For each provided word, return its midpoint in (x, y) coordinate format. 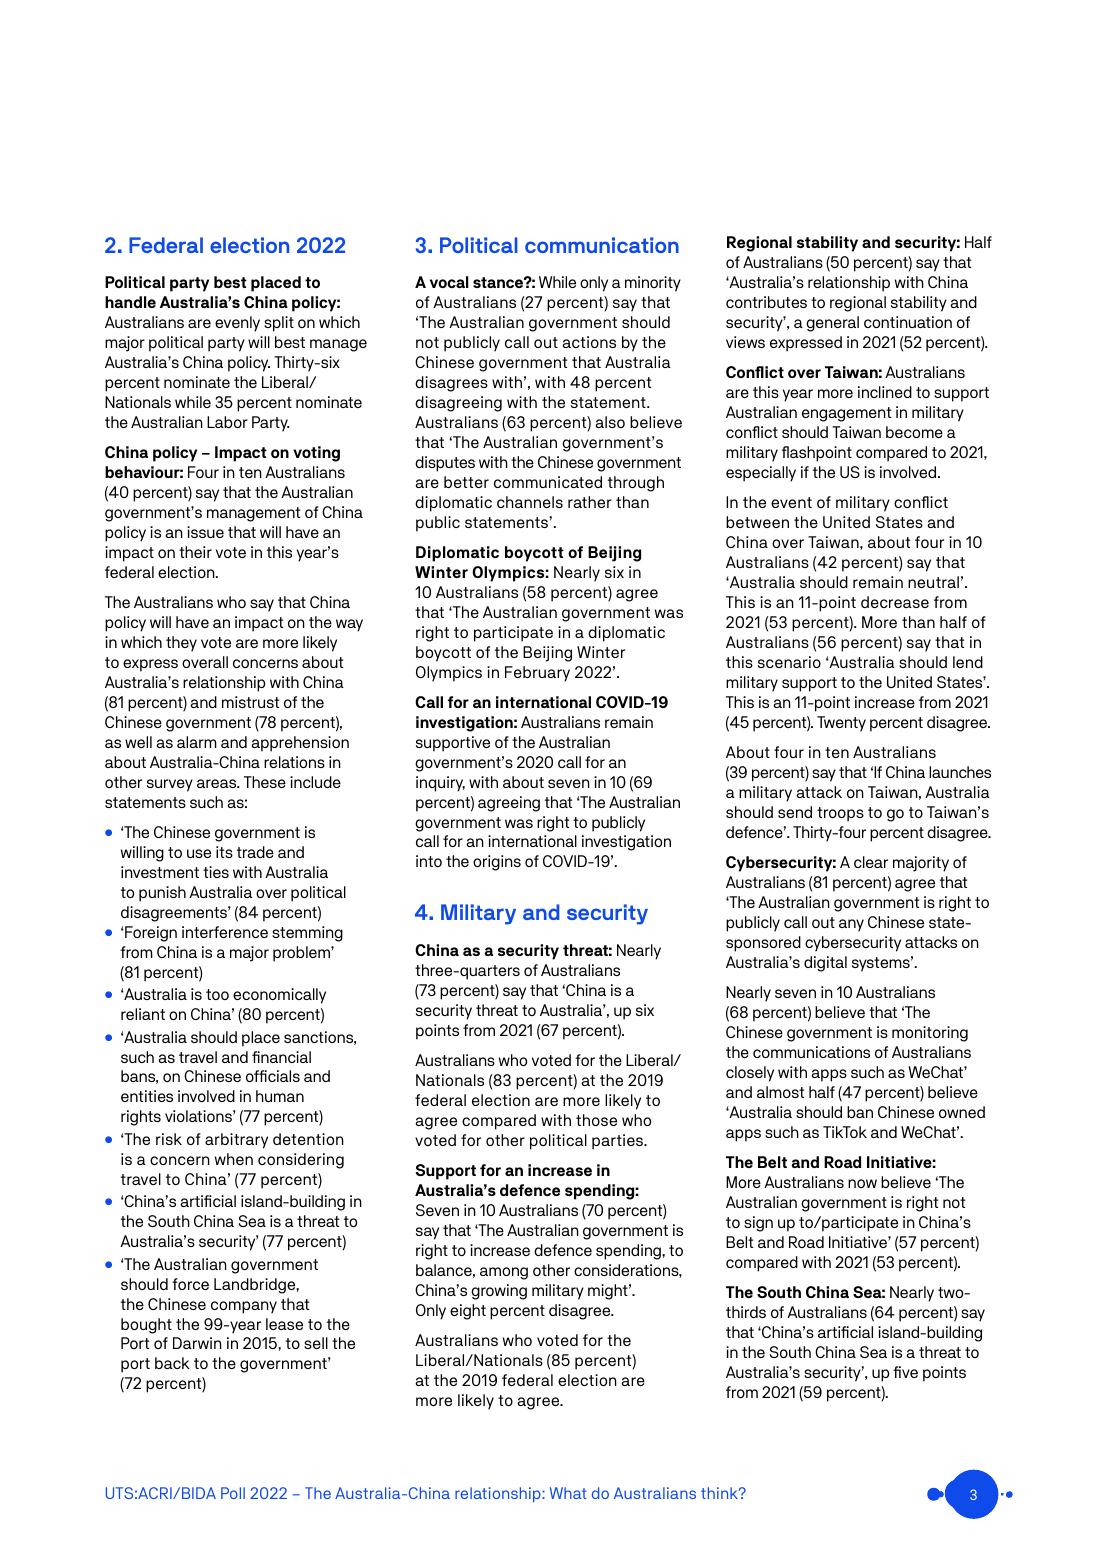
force (190, 1284)
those (596, 1120)
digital (825, 964)
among (504, 1273)
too (217, 994)
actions (589, 342)
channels (530, 502)
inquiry (440, 784)
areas (218, 783)
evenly (237, 324)
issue (205, 532)
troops (840, 814)
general (832, 324)
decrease (895, 602)
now (862, 1183)
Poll (233, 1493)
